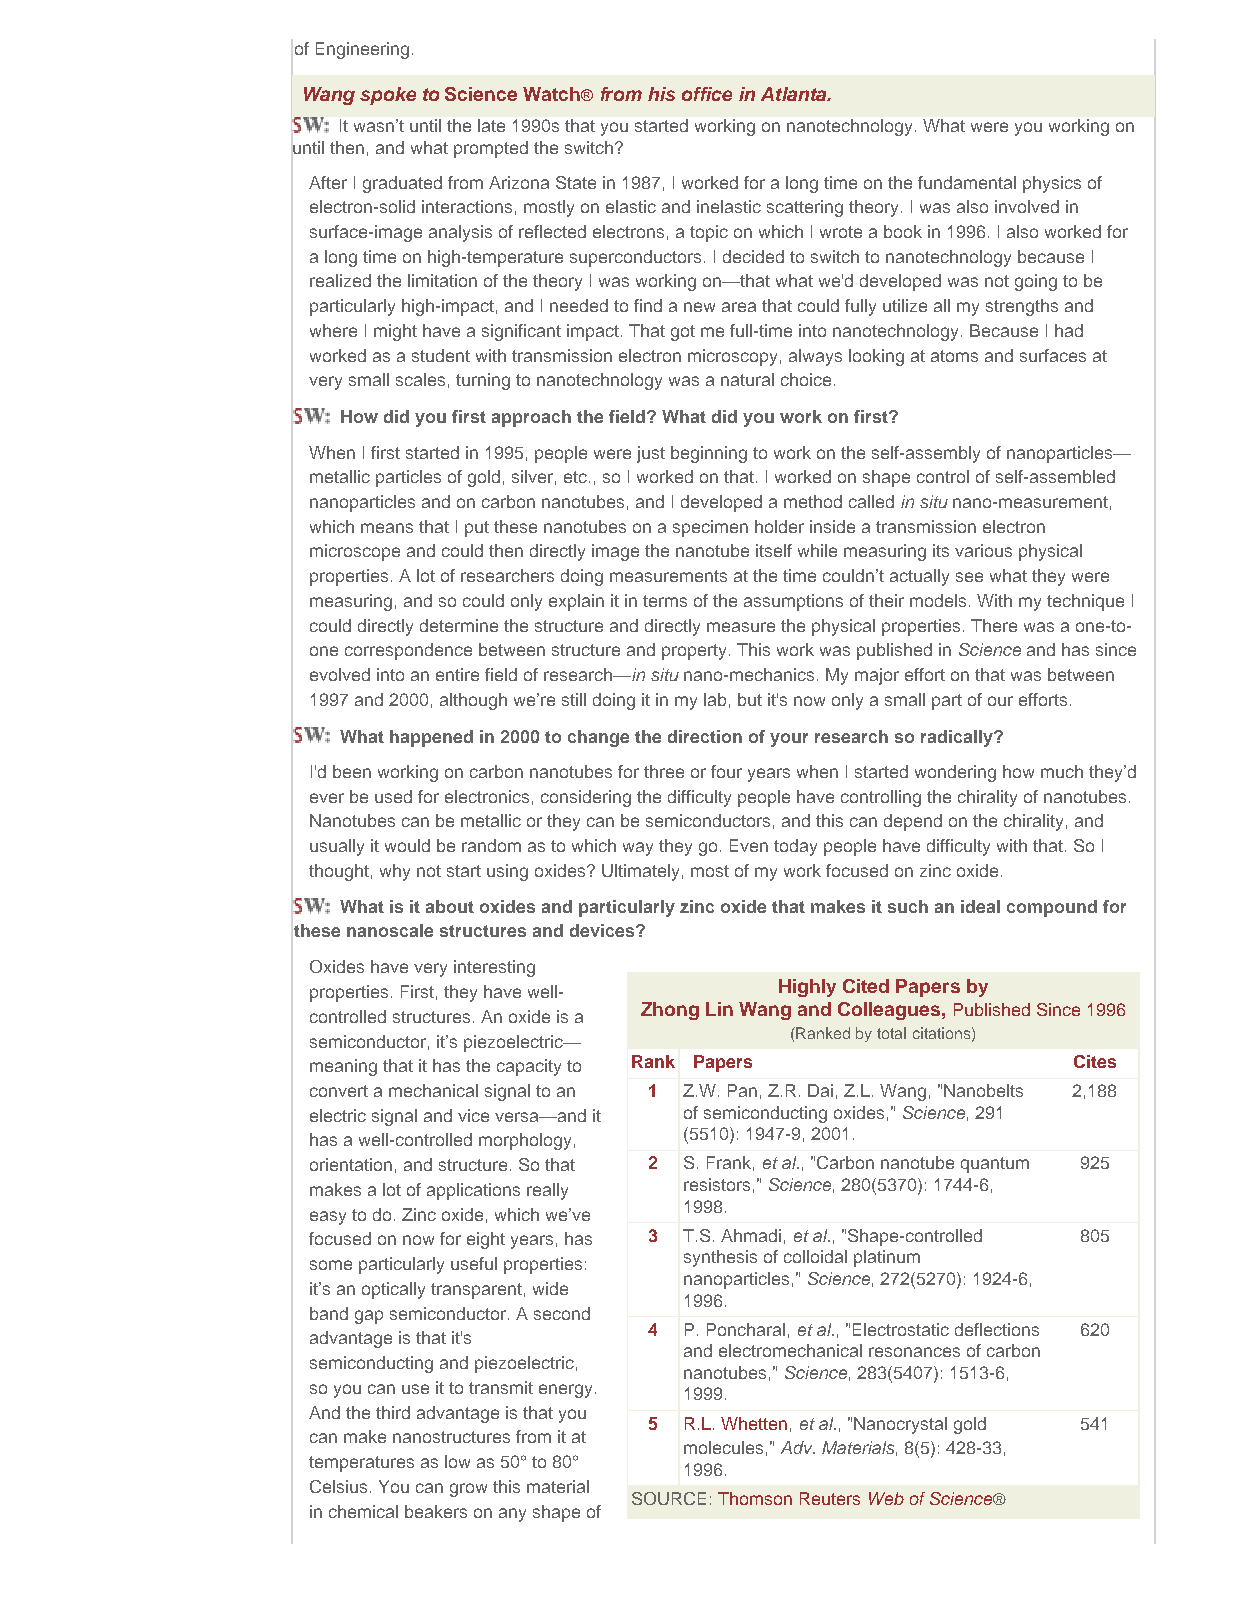 The width and height of the screenshot is (1234, 1597). I want to click on happened, so click(431, 738).
